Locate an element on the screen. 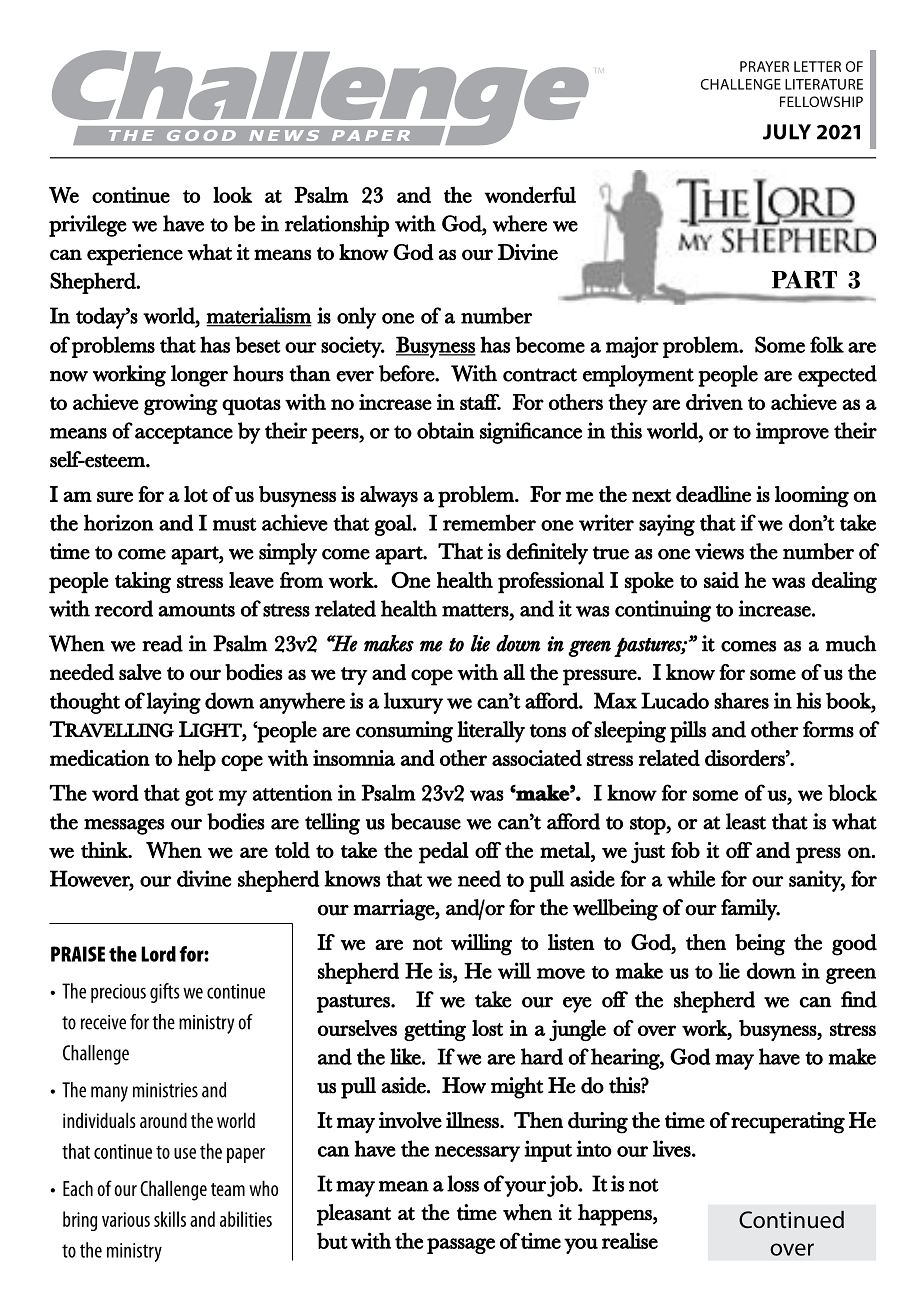 This screenshot has width=924, height=1310. wonderful is located at coordinates (530, 194).
